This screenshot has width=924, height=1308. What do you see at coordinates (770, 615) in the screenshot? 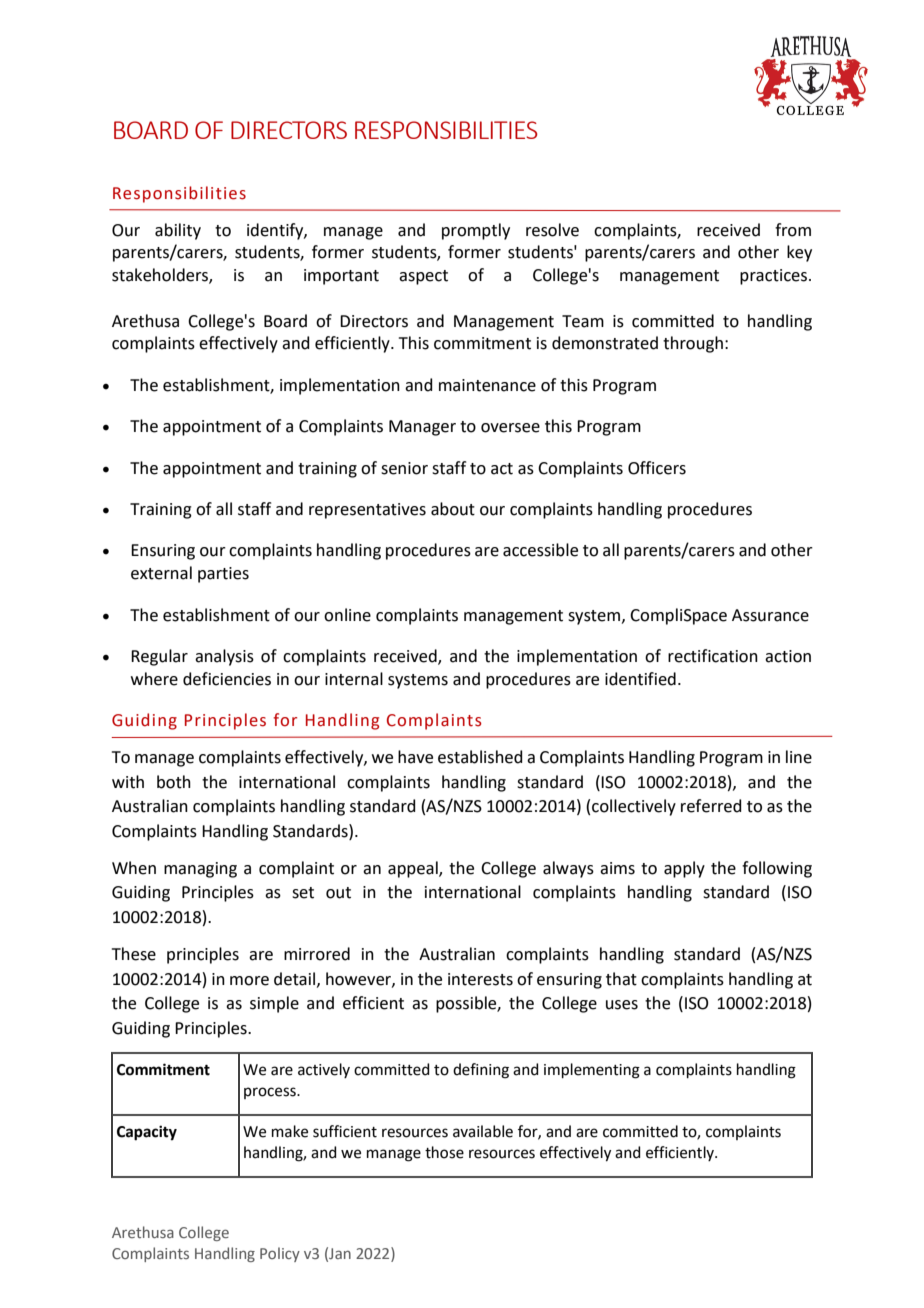
I see `Assurance` at bounding box center [770, 615].
